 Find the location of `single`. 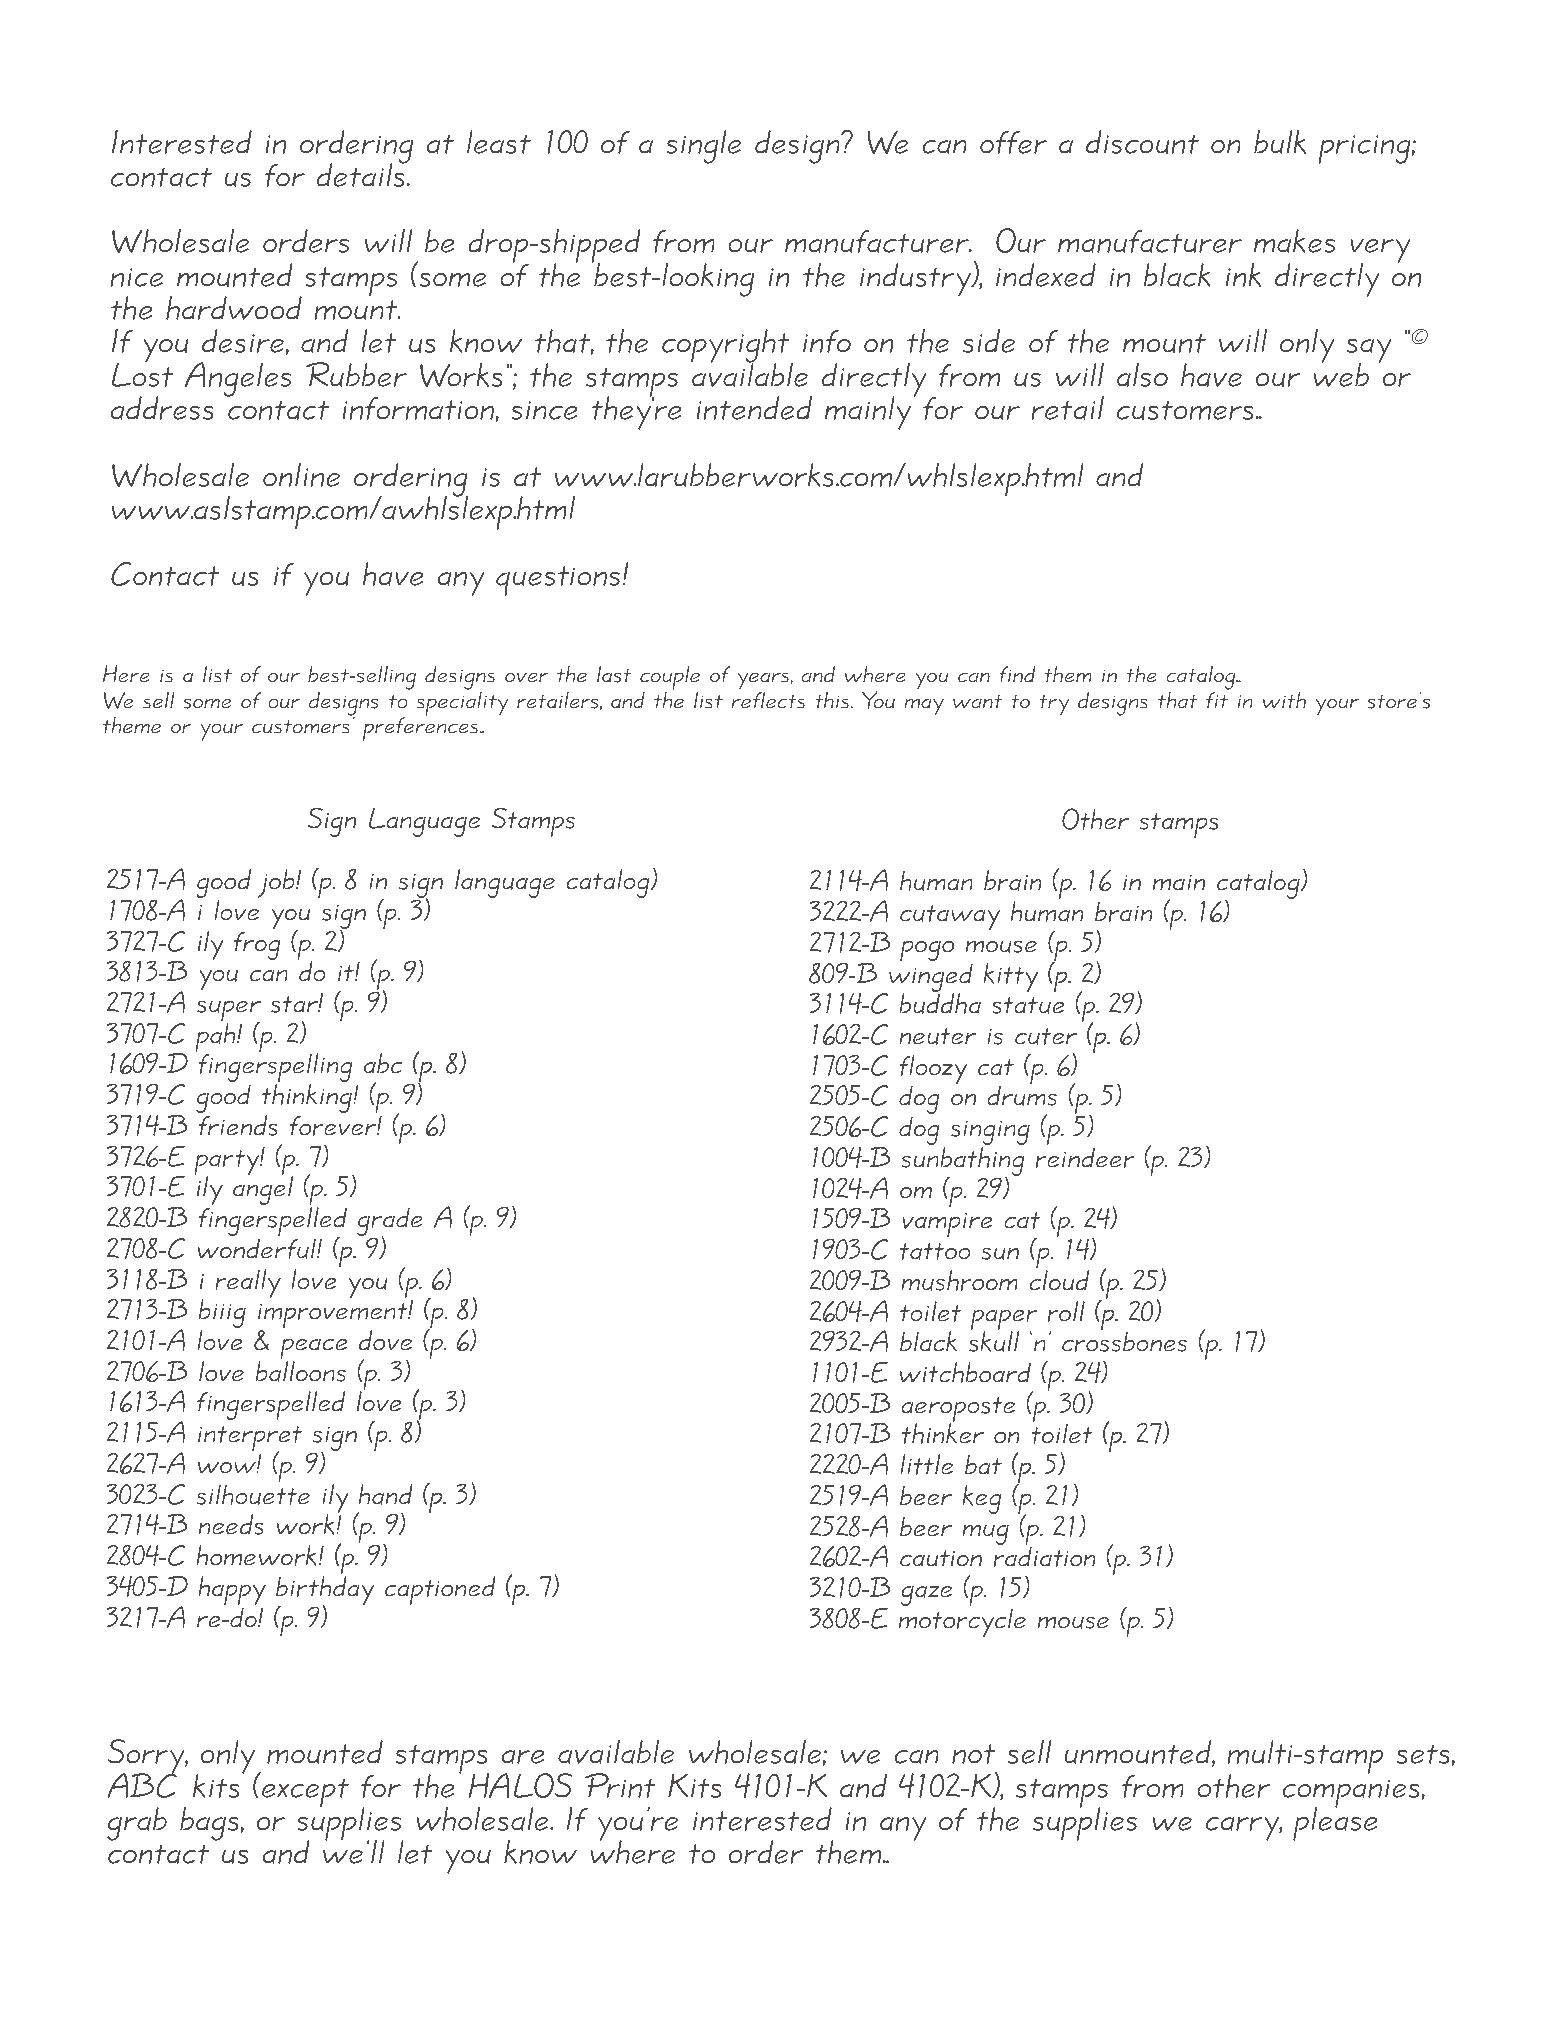

single is located at coordinates (704, 147).
